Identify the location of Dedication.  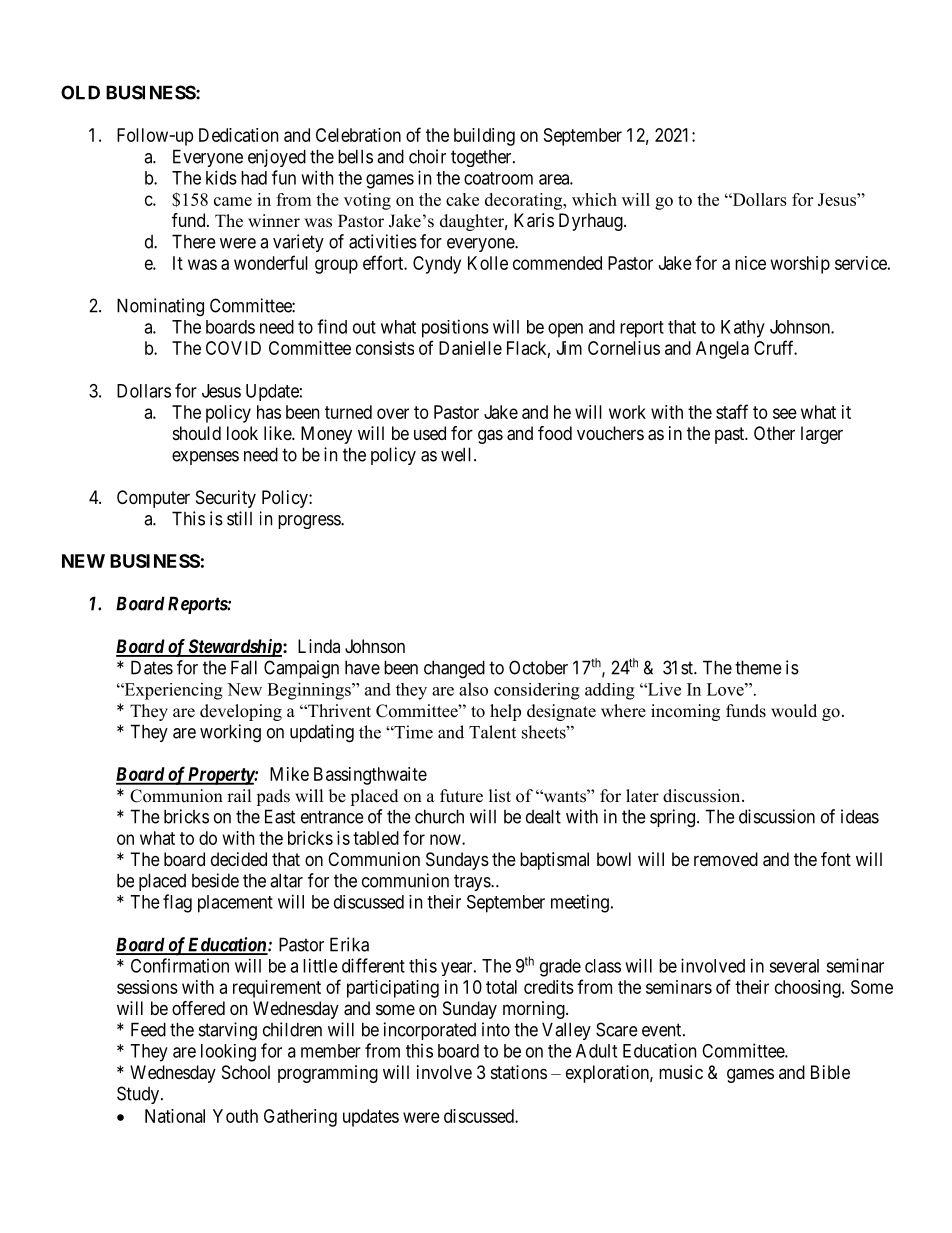
(238, 135).
